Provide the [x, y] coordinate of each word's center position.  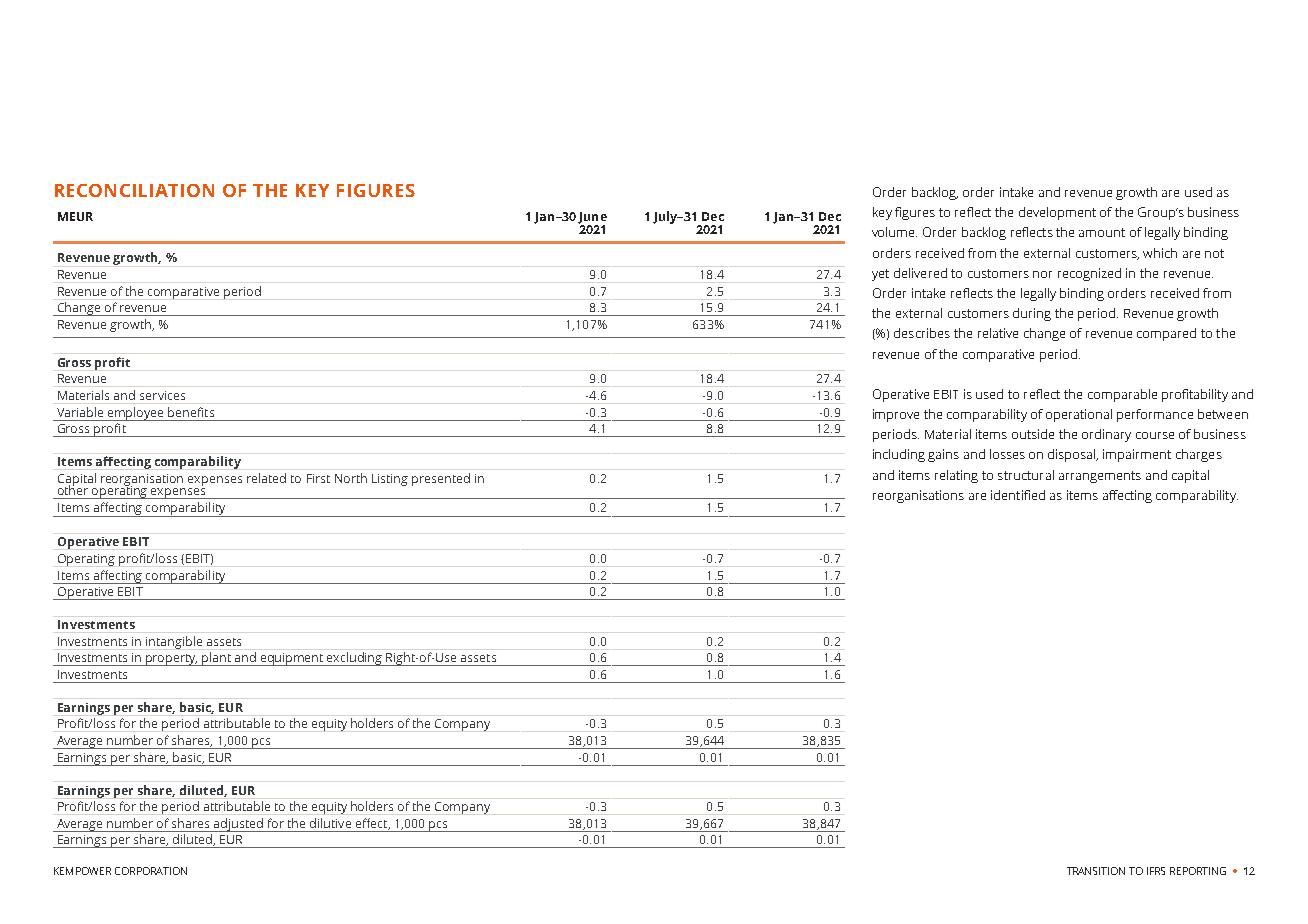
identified [1018, 495]
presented [441, 479]
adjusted [238, 825]
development [1057, 213]
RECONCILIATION [134, 190]
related [266, 478]
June [592, 219]
